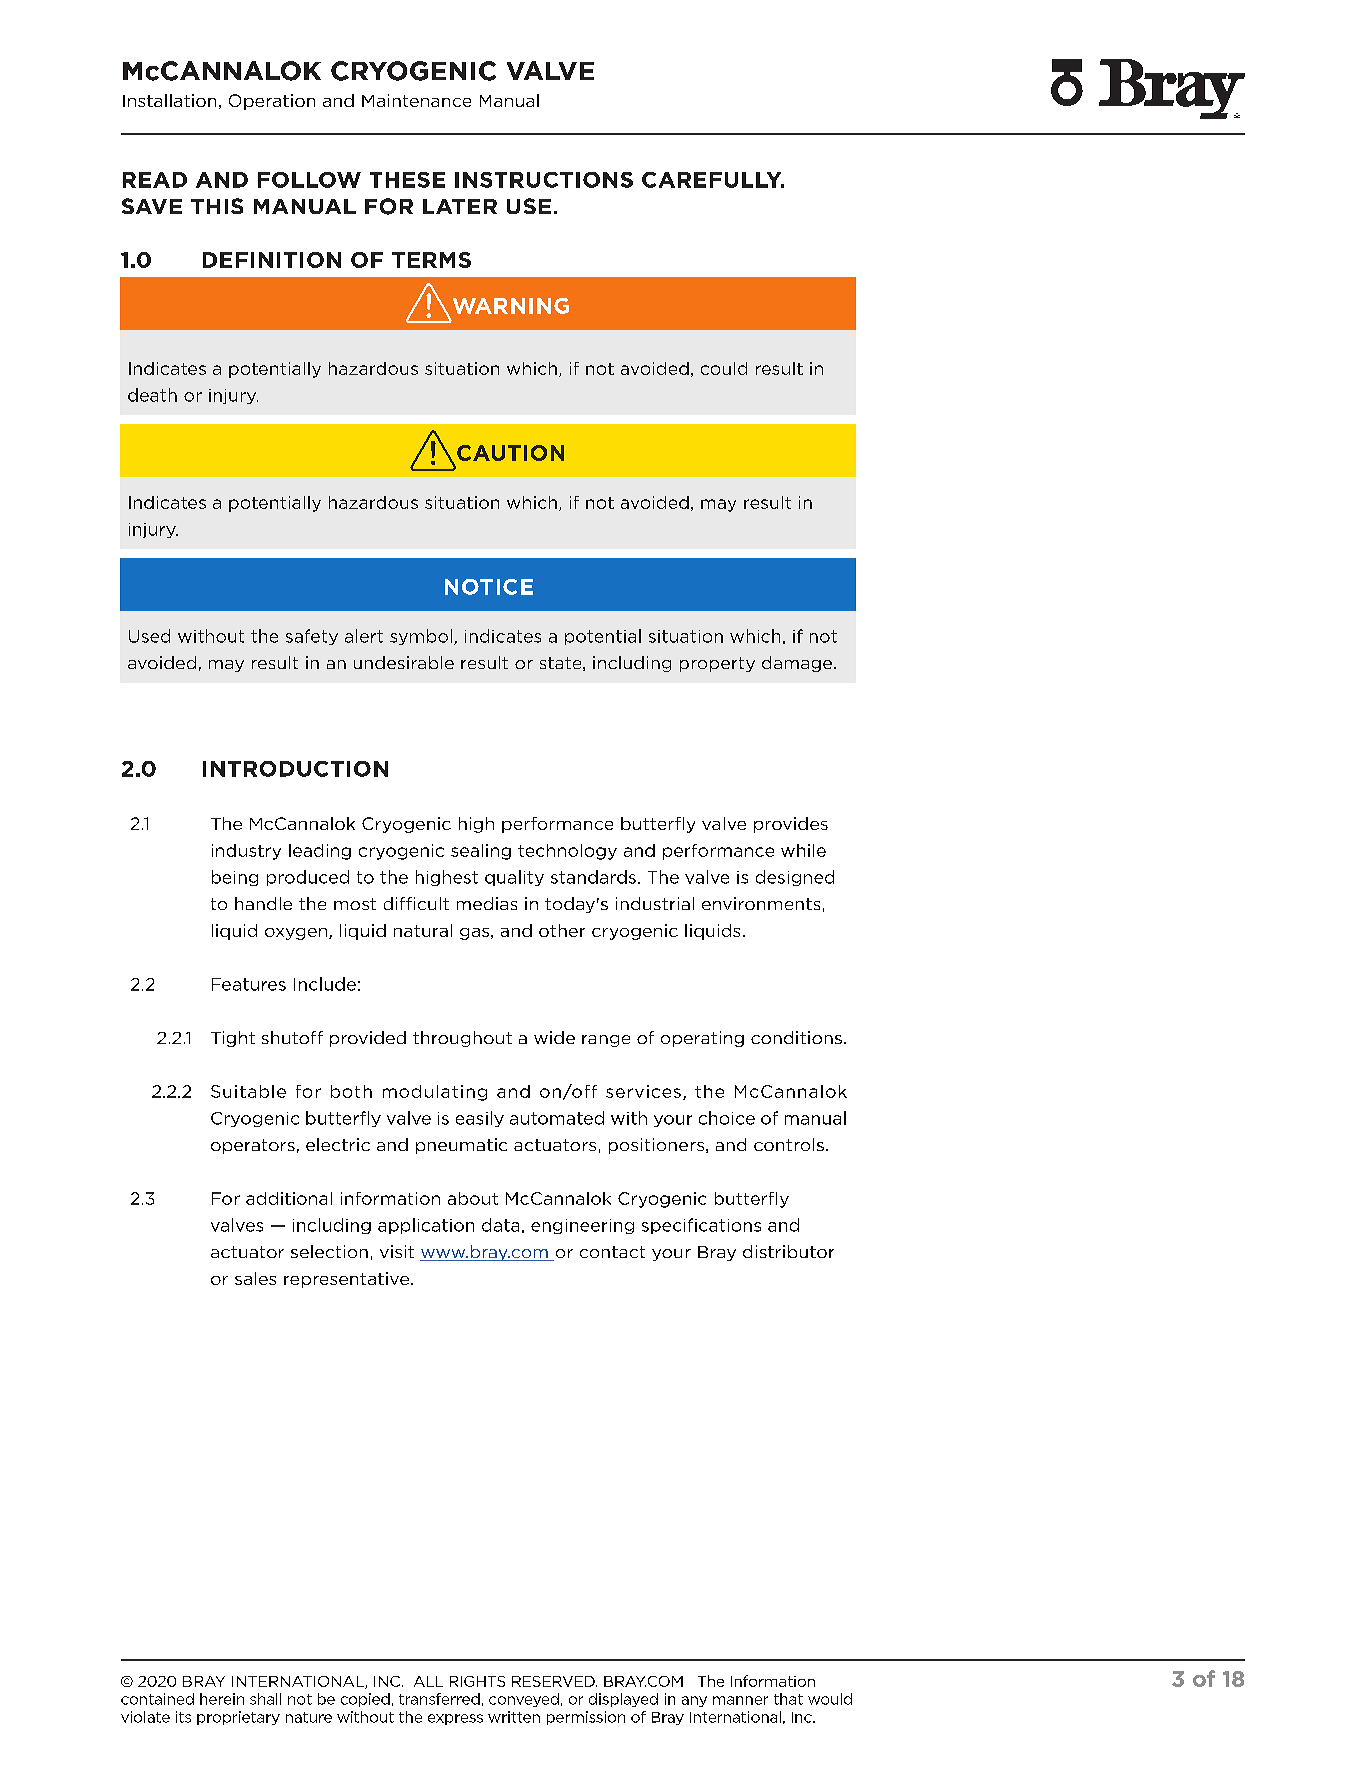  Describe the element at coordinates (461, 1146) in the image. I see `pneumatic` at that location.
